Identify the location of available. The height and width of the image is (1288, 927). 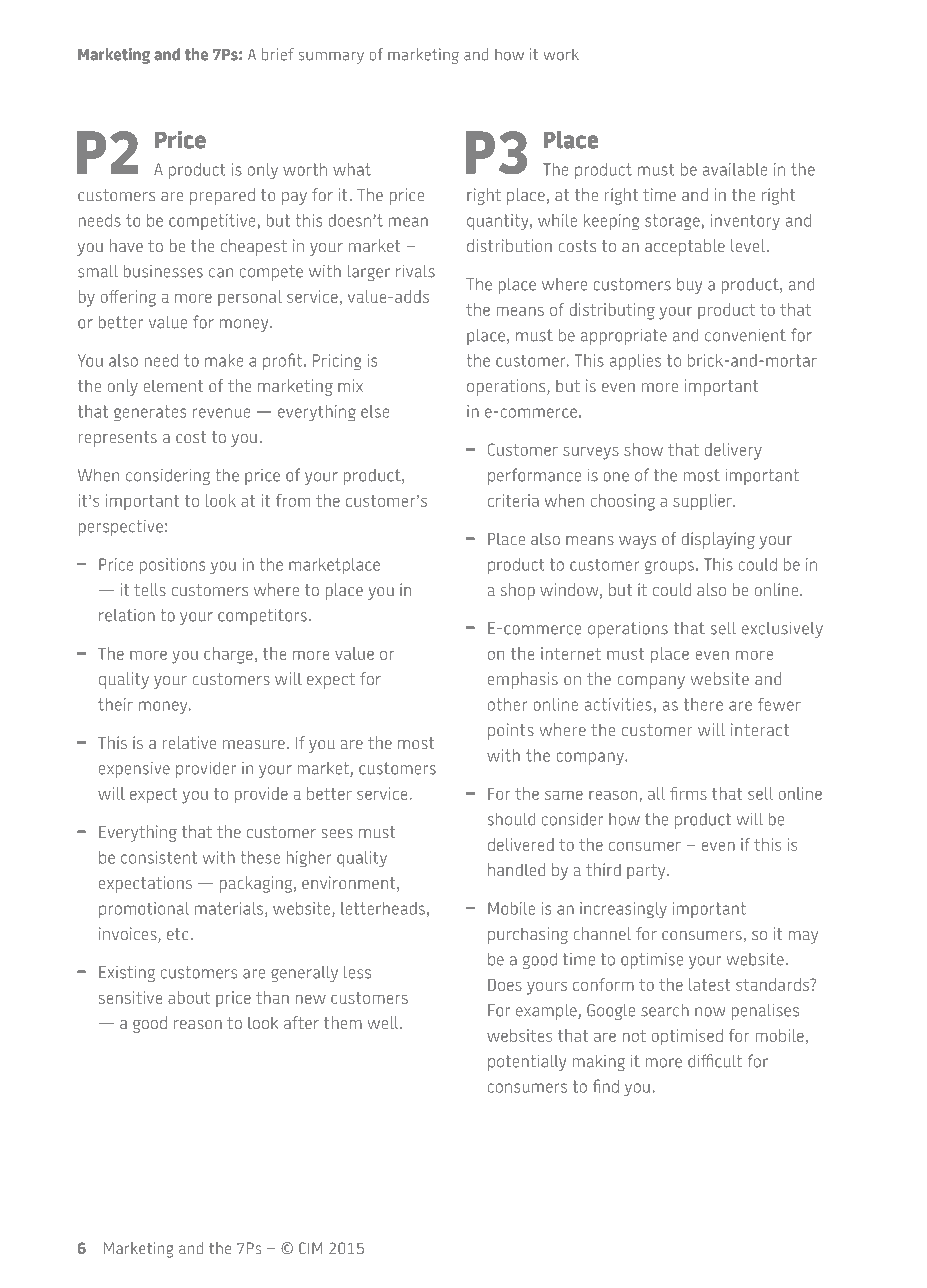
(735, 169).
